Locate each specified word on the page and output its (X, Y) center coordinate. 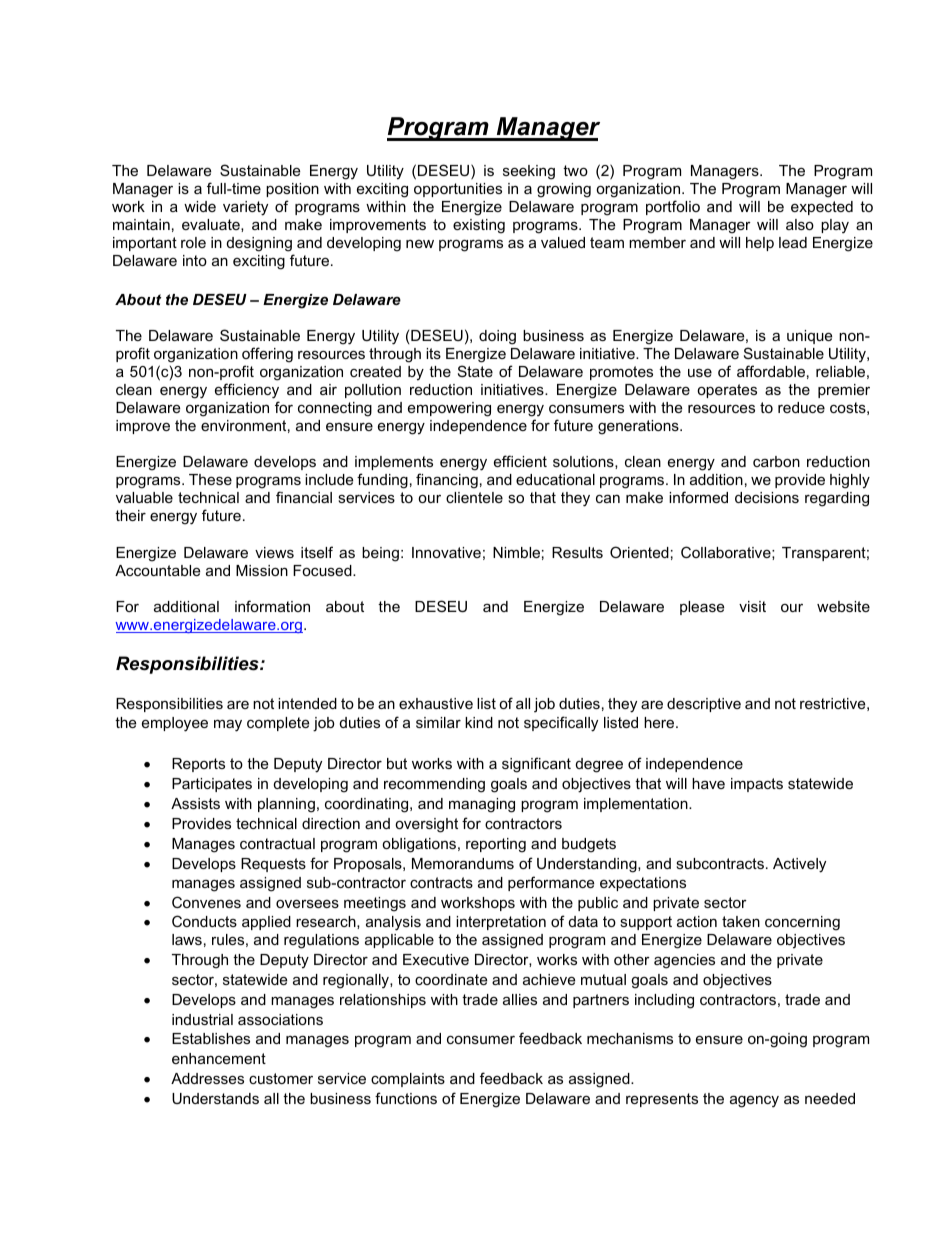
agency (754, 1101)
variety (245, 208)
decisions (767, 497)
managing (482, 805)
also (800, 224)
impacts (757, 785)
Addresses (207, 1078)
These (210, 479)
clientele (474, 497)
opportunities (458, 190)
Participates (212, 785)
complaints (408, 1080)
